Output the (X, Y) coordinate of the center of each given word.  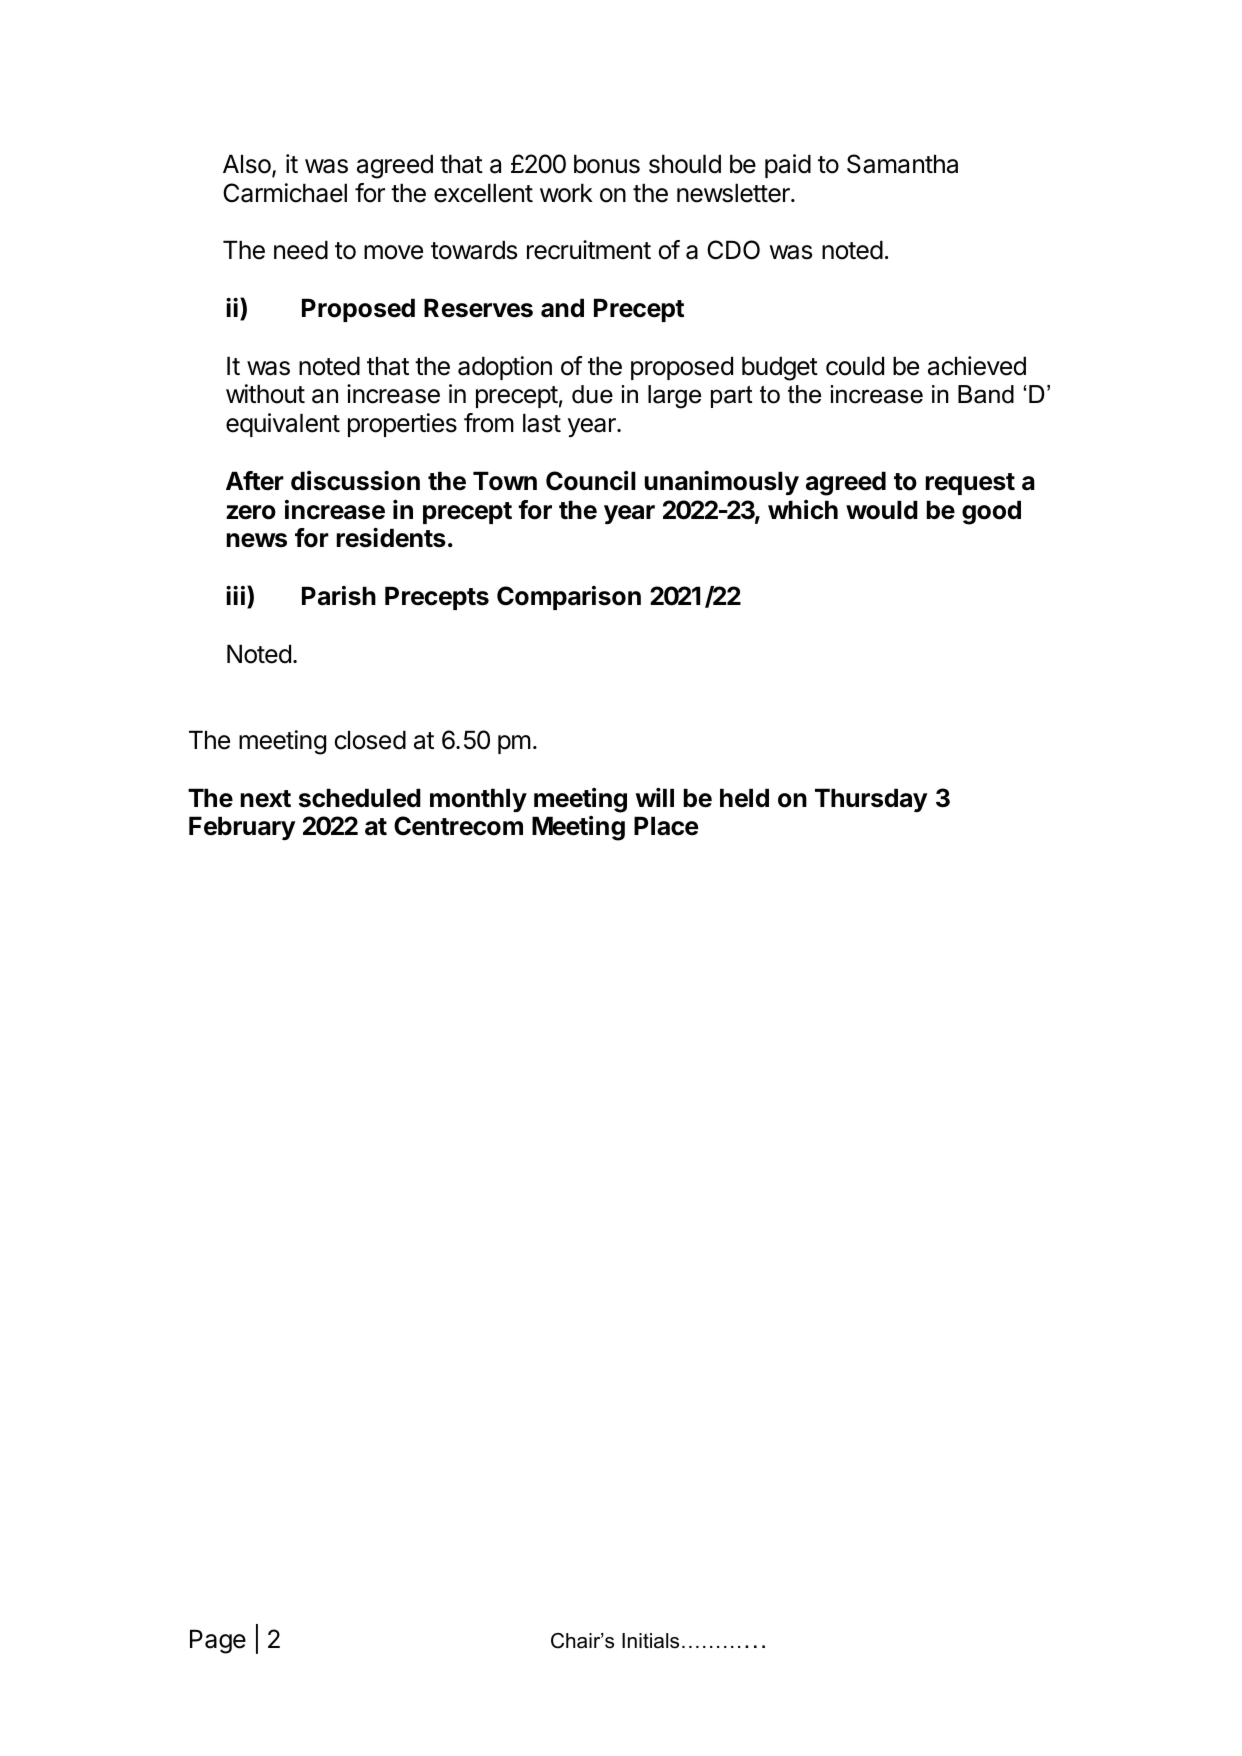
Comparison (569, 598)
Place (666, 826)
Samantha (902, 164)
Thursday (871, 800)
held (744, 798)
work (566, 193)
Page (218, 1641)
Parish (339, 596)
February (242, 828)
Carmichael (285, 193)
